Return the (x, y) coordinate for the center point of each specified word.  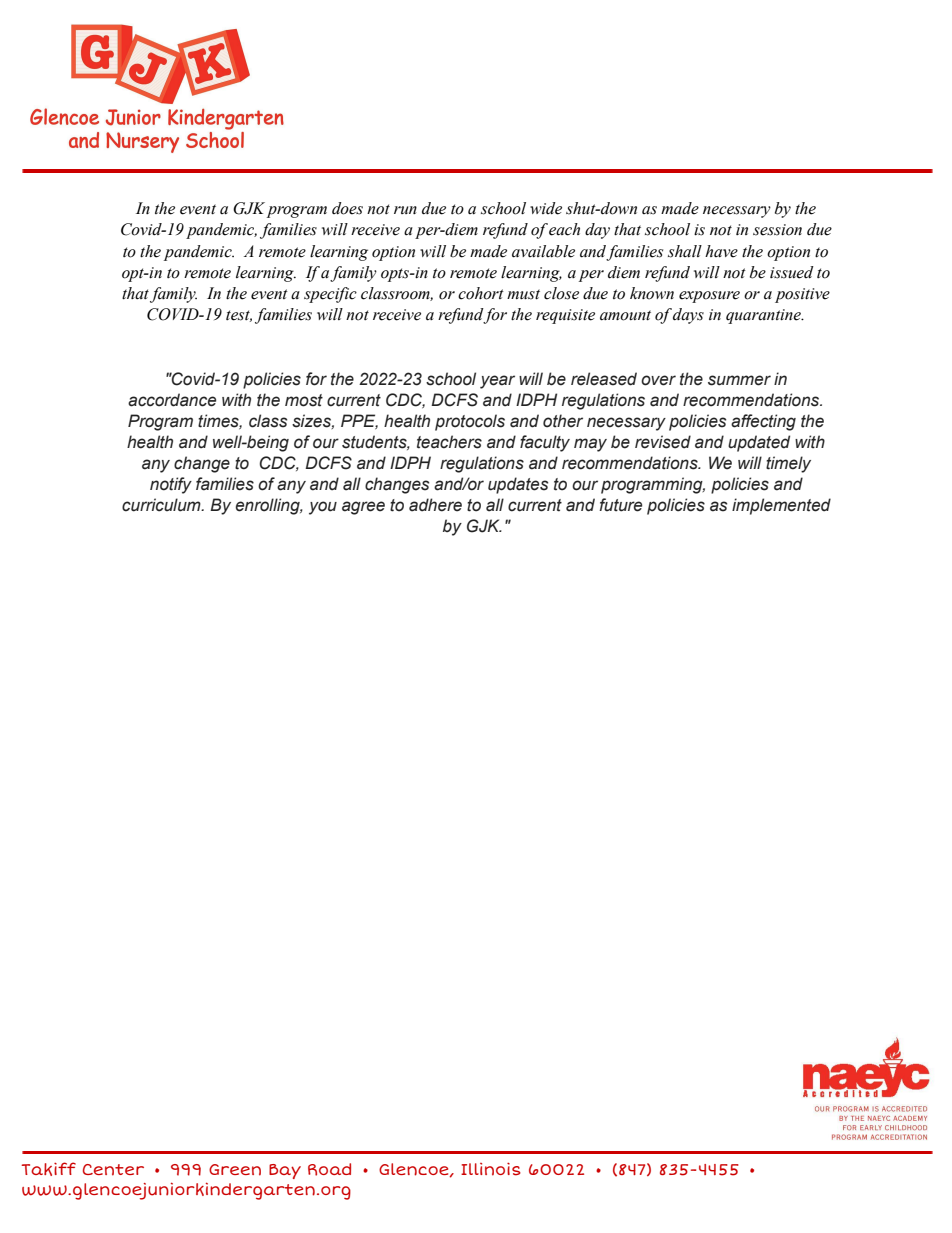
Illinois (491, 1169)
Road (329, 1169)
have (721, 251)
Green (235, 1170)
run (405, 210)
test (239, 316)
